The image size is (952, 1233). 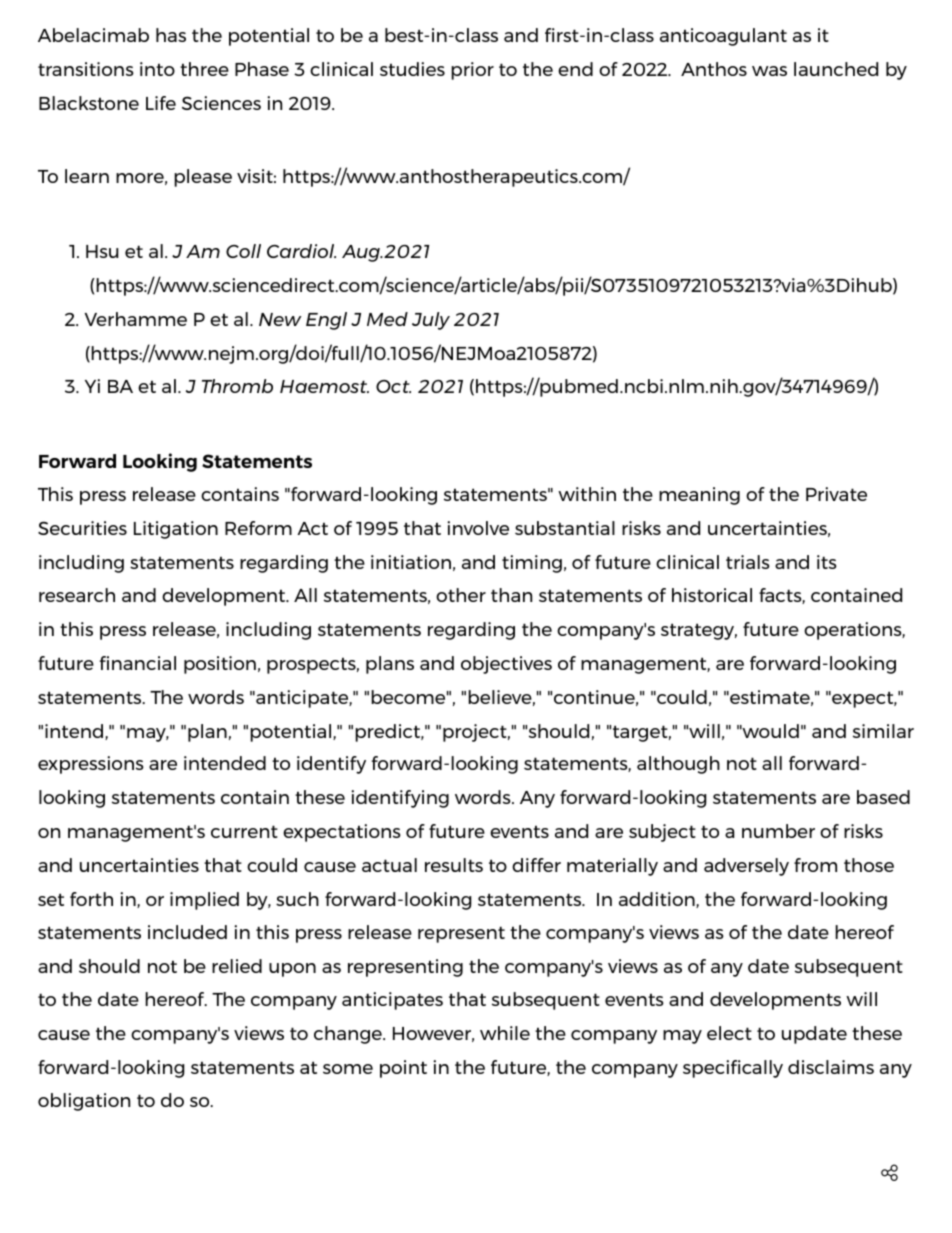 I want to click on position, so click(x=220, y=665).
